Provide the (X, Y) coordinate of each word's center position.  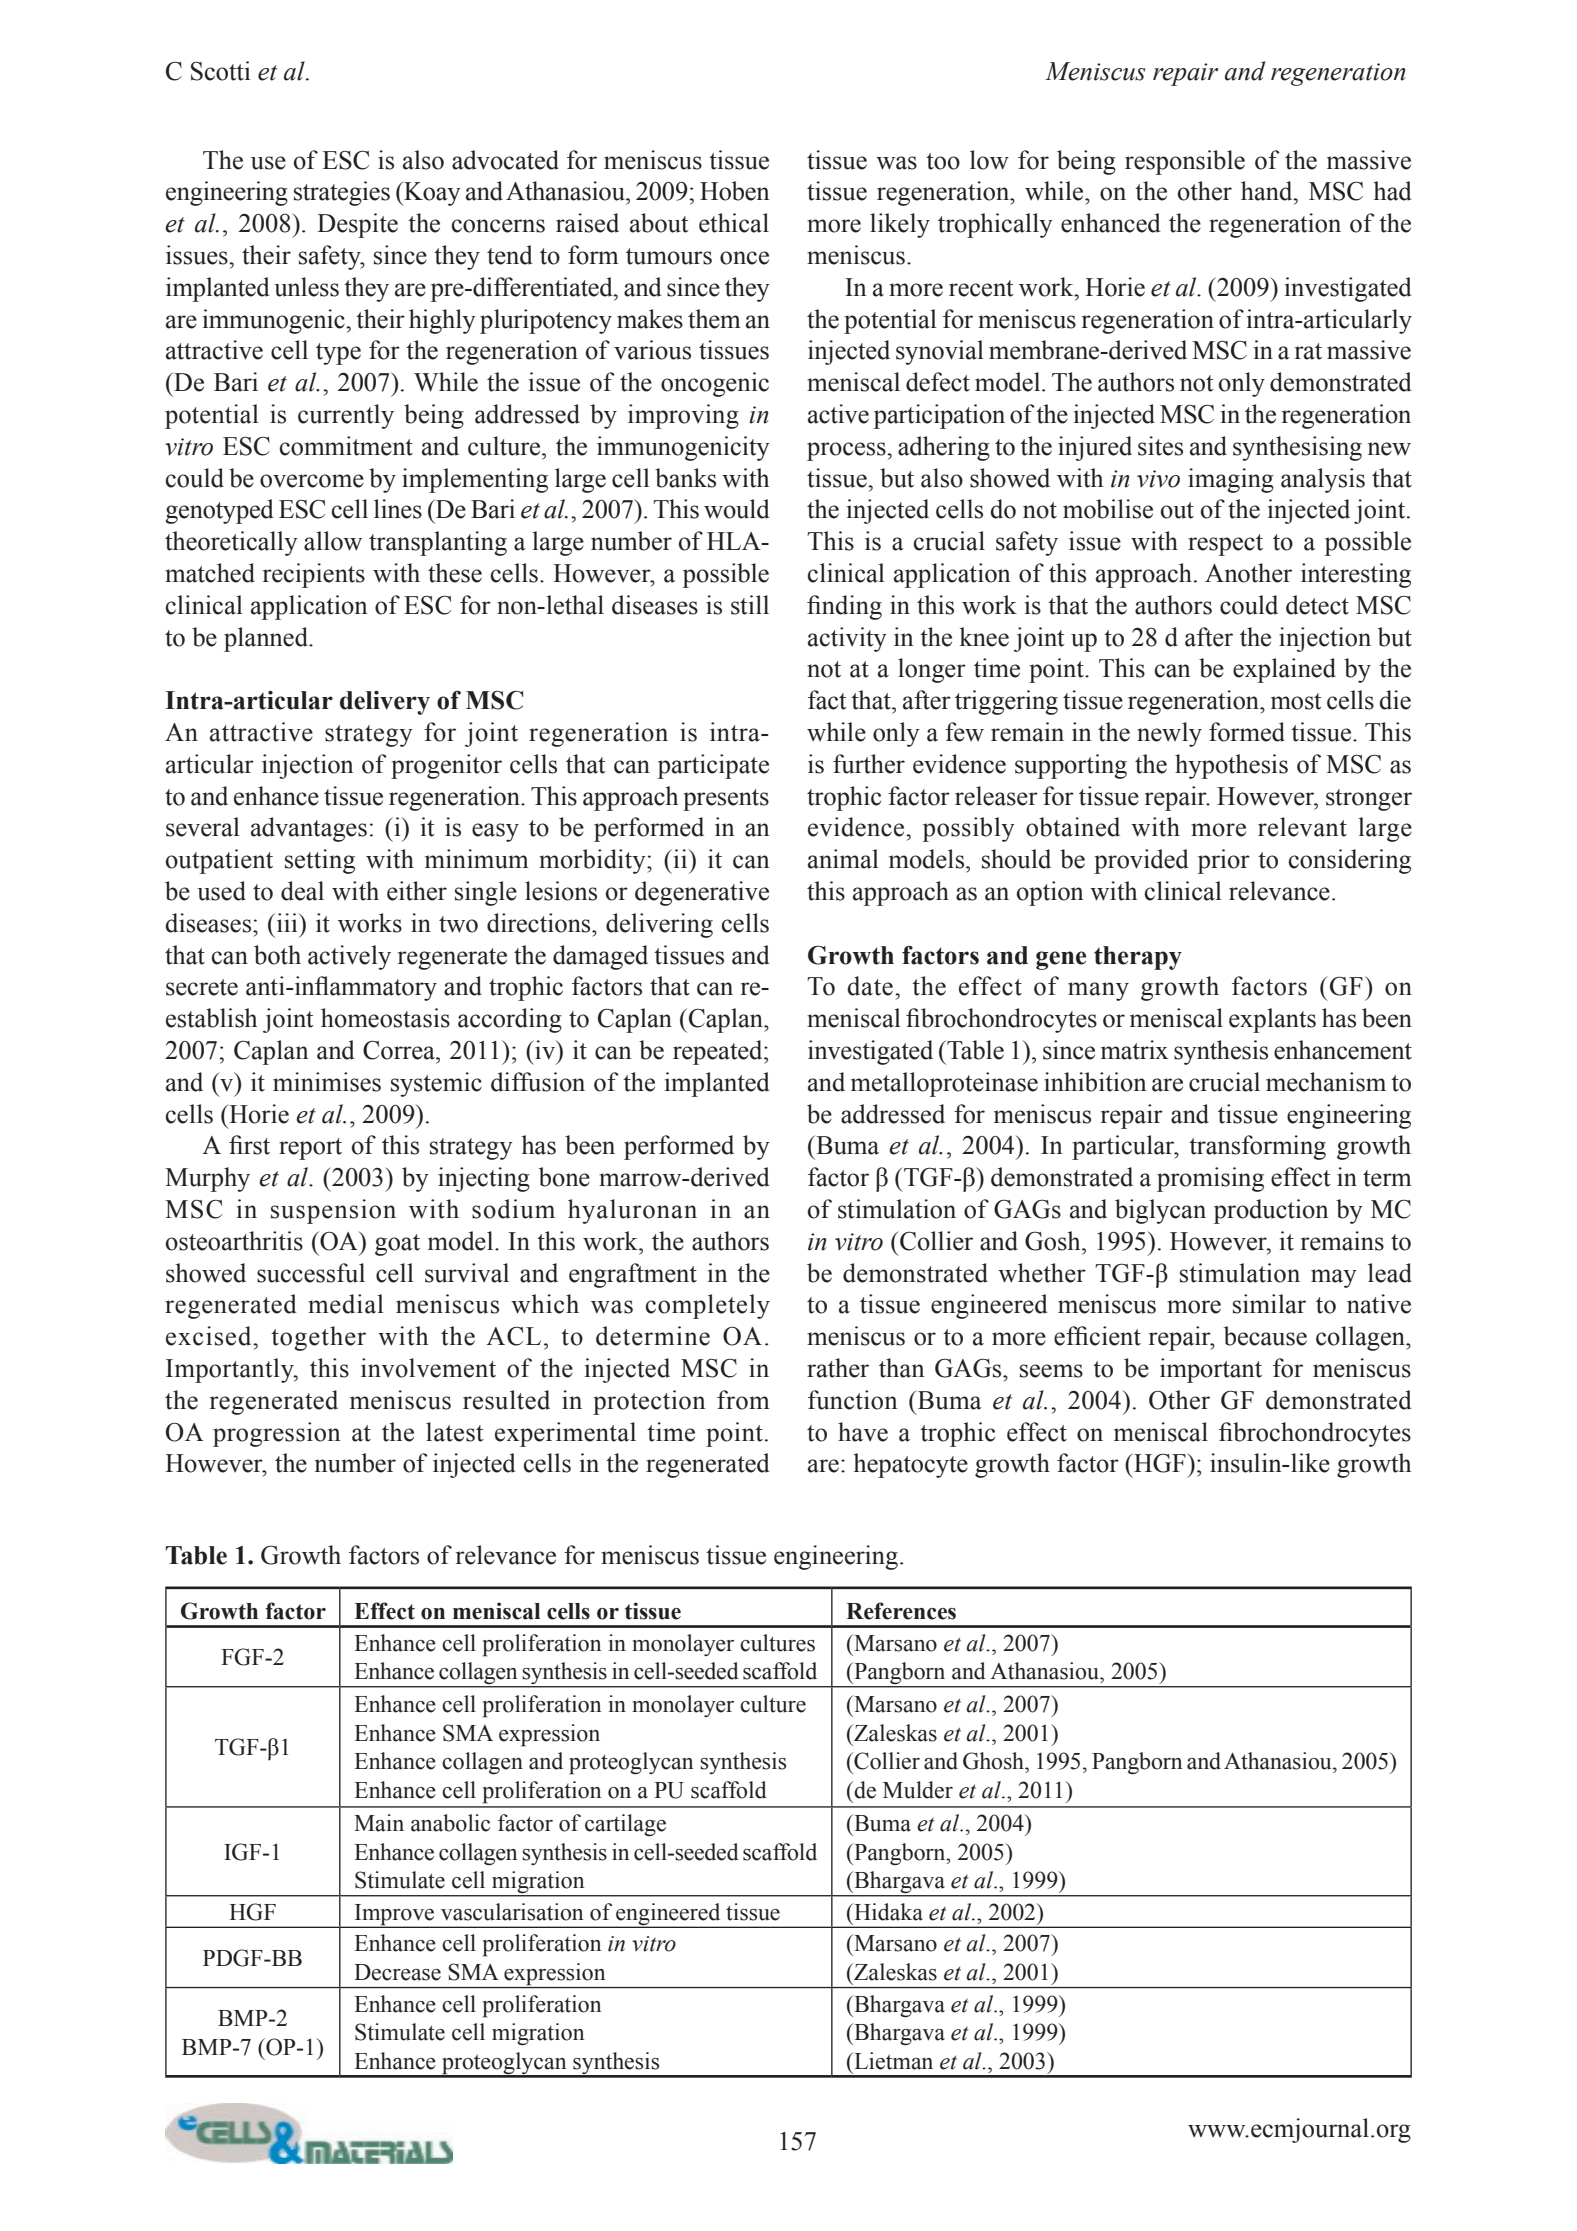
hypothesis (1231, 766)
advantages (309, 829)
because (1265, 1336)
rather (838, 1368)
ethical (734, 223)
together (318, 1338)
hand (1268, 191)
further (869, 764)
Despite (357, 225)
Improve (394, 1915)
